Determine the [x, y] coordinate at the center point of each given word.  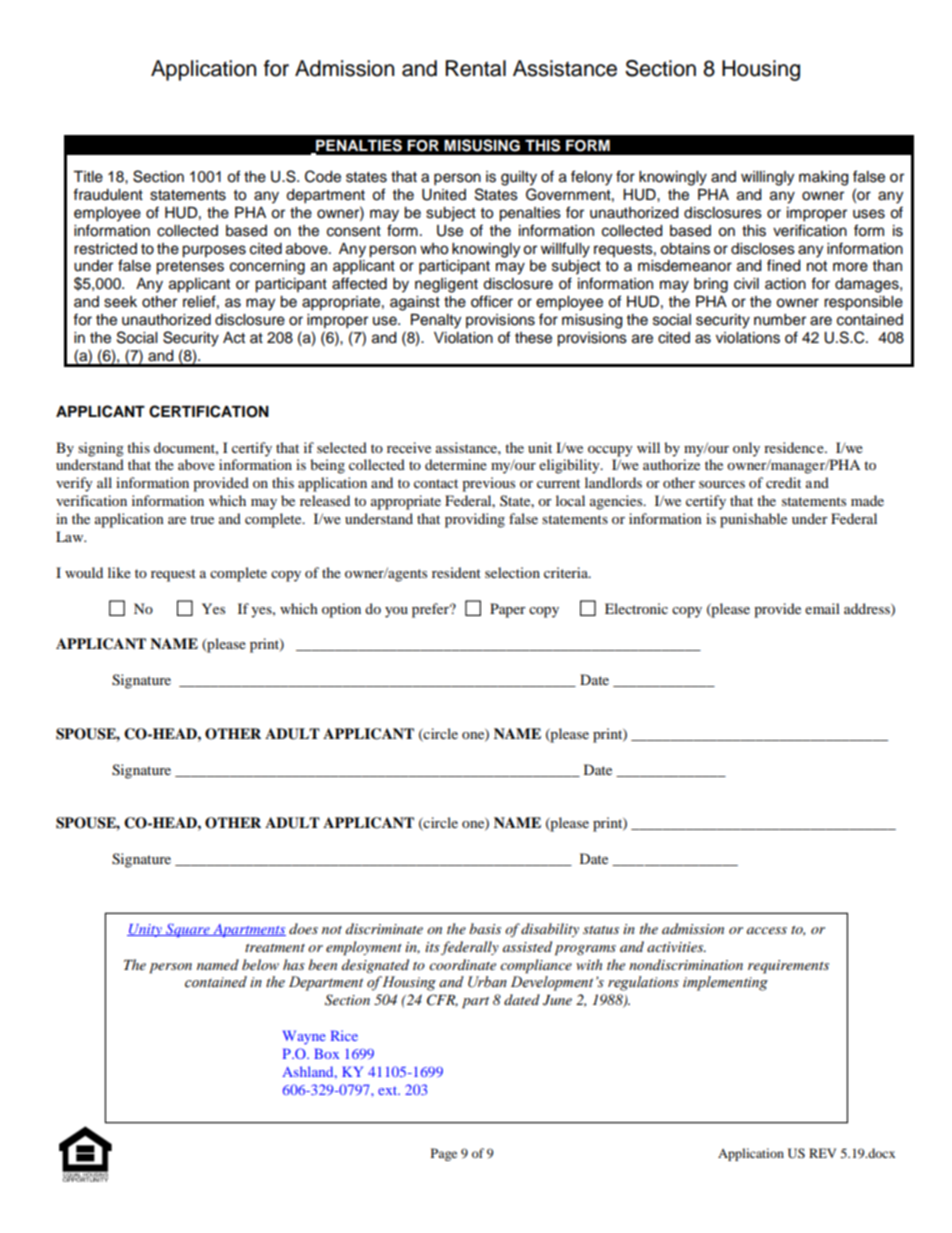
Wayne [304, 1037]
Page [444, 1154]
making [823, 178]
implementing [725, 983]
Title [88, 177]
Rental [475, 68]
